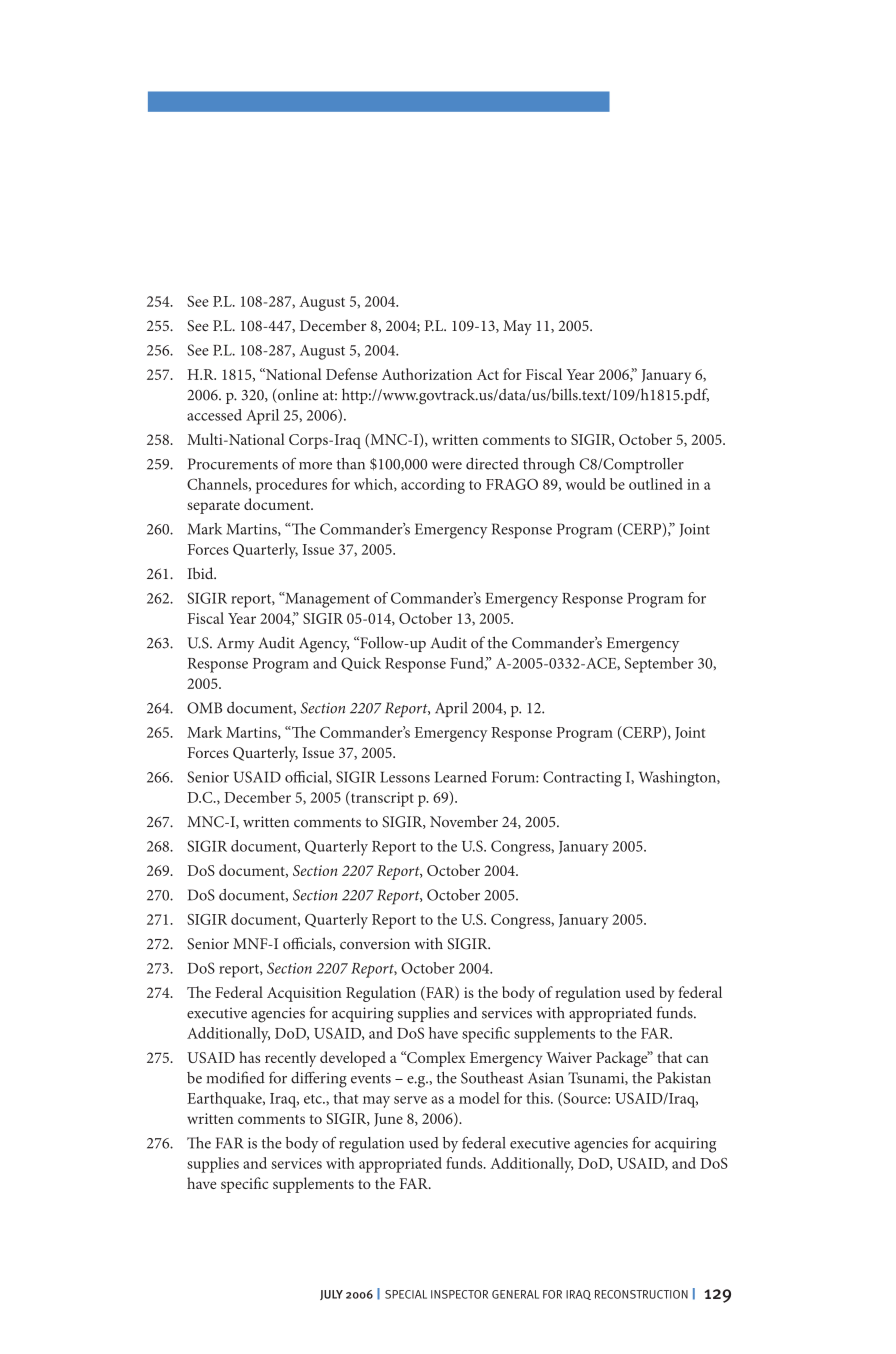 Image resolution: width=896 pixels, height=1354 pixels. I want to click on outlined, so click(656, 484).
